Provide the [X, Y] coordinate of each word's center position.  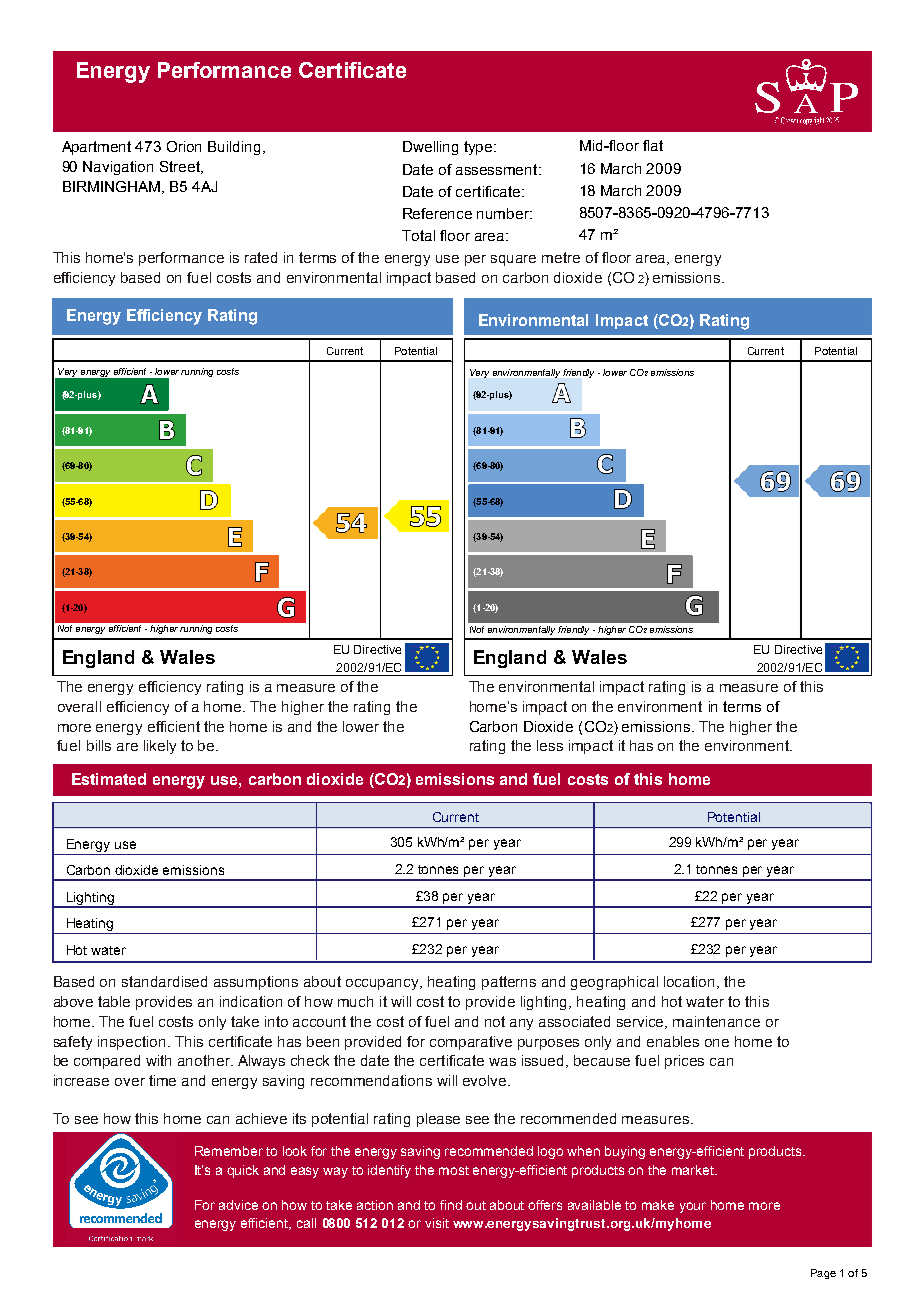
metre [561, 257]
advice [238, 1205]
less [550, 745]
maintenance [716, 1021]
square [513, 260]
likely [160, 747]
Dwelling [430, 148]
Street [181, 167]
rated [261, 257]
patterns [509, 983]
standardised [164, 981]
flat [653, 145]
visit [437, 1223]
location [689, 981]
